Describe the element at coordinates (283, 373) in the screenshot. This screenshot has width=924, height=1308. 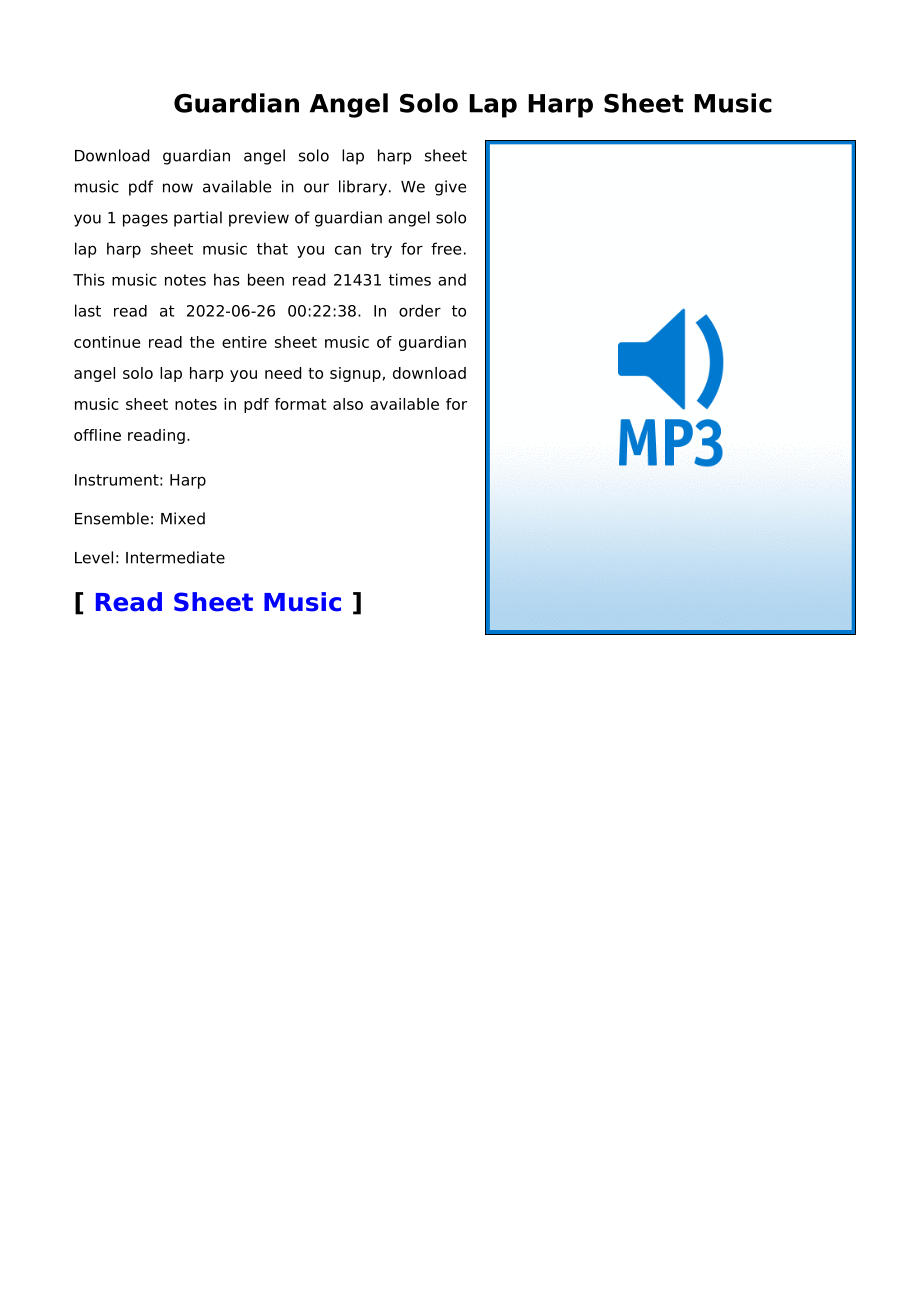
I see `need` at that location.
